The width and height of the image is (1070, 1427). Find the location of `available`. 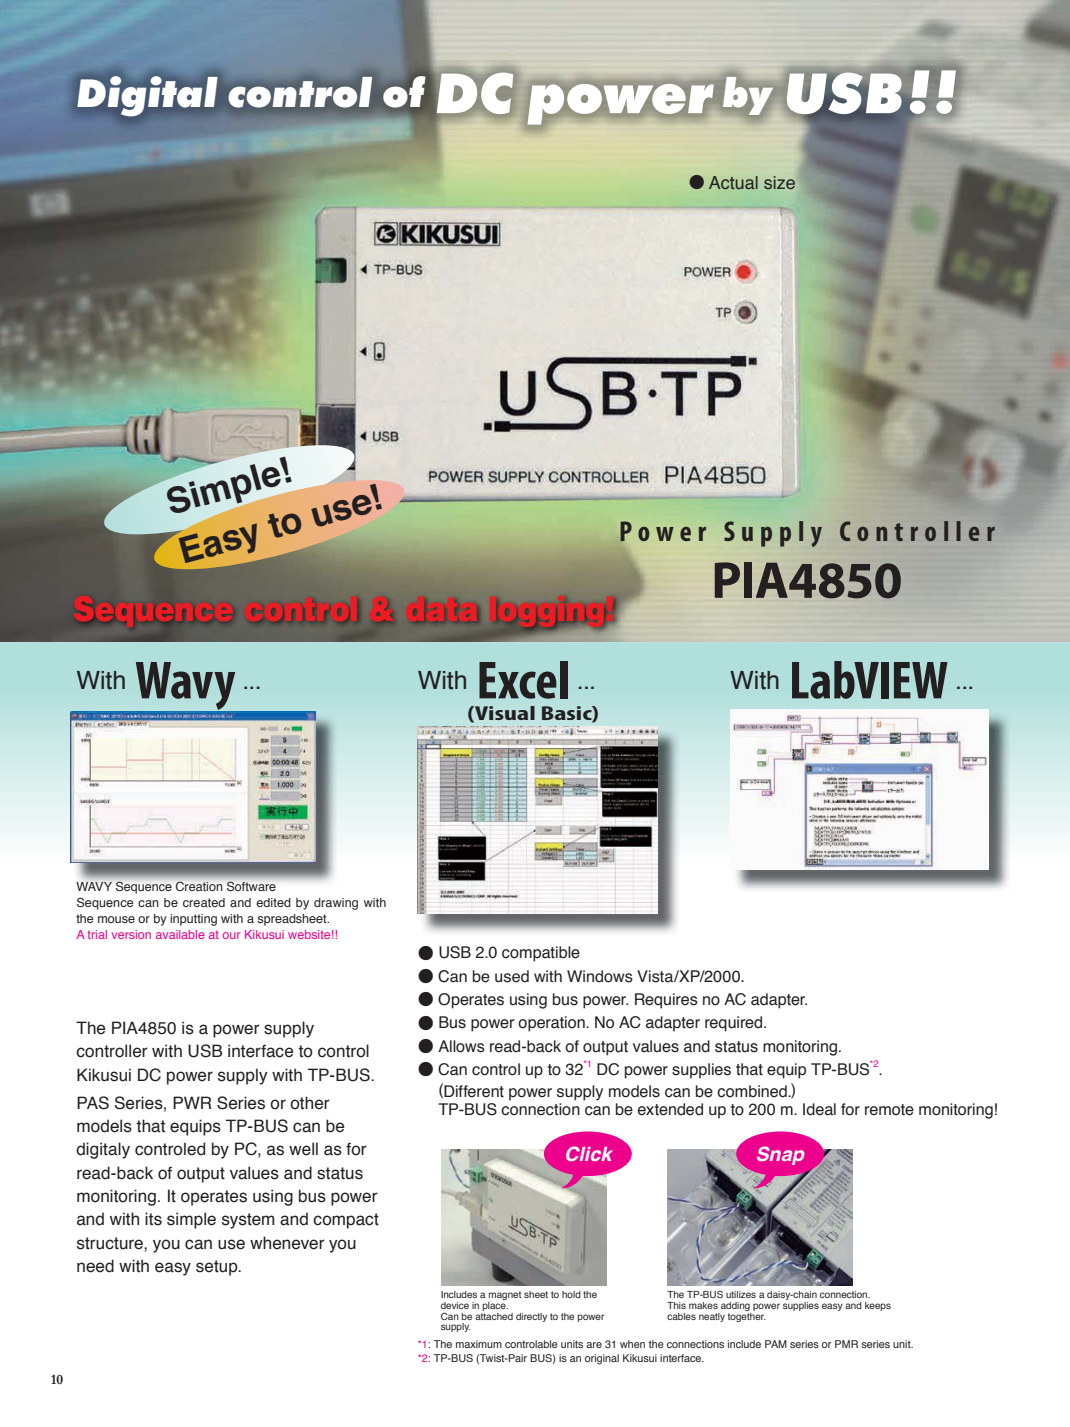

available is located at coordinates (180, 934).
